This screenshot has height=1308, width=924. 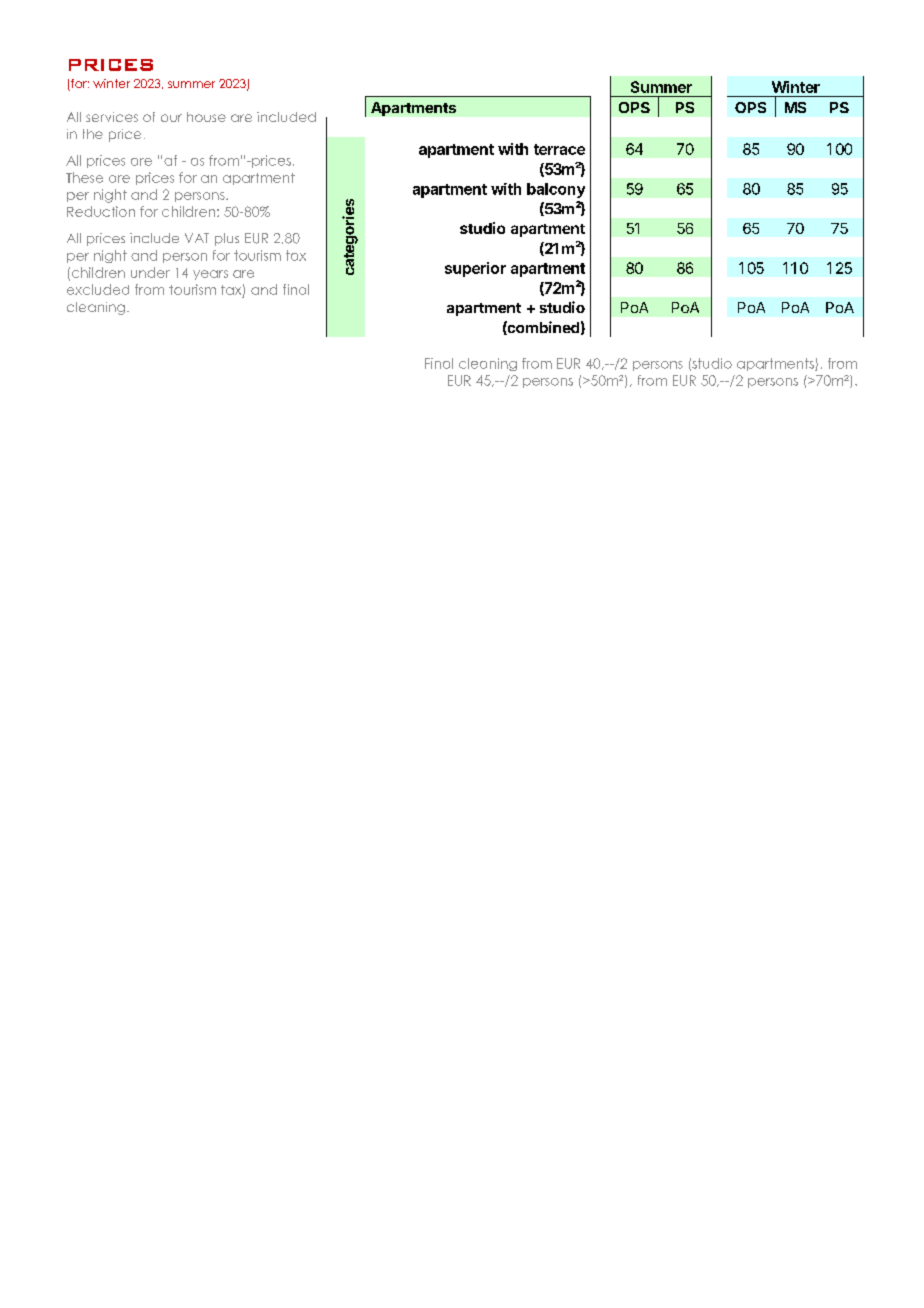 What do you see at coordinates (210, 275) in the screenshot?
I see `years` at bounding box center [210, 275].
